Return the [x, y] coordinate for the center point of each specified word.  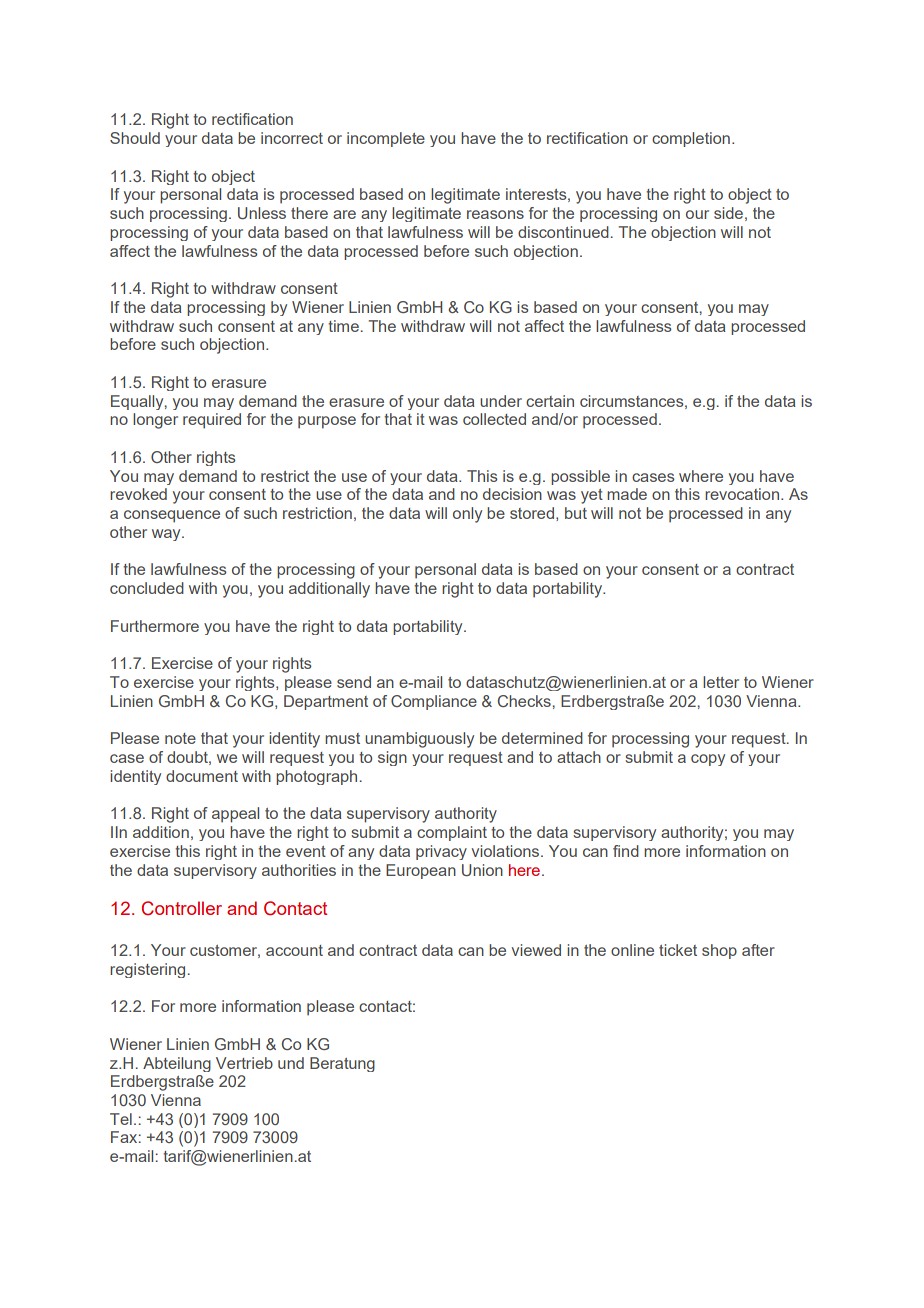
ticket [678, 950]
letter [721, 682]
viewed [536, 950]
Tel [121, 1119]
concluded [147, 588]
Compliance [434, 702]
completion [691, 139]
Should [135, 138]
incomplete [386, 139]
